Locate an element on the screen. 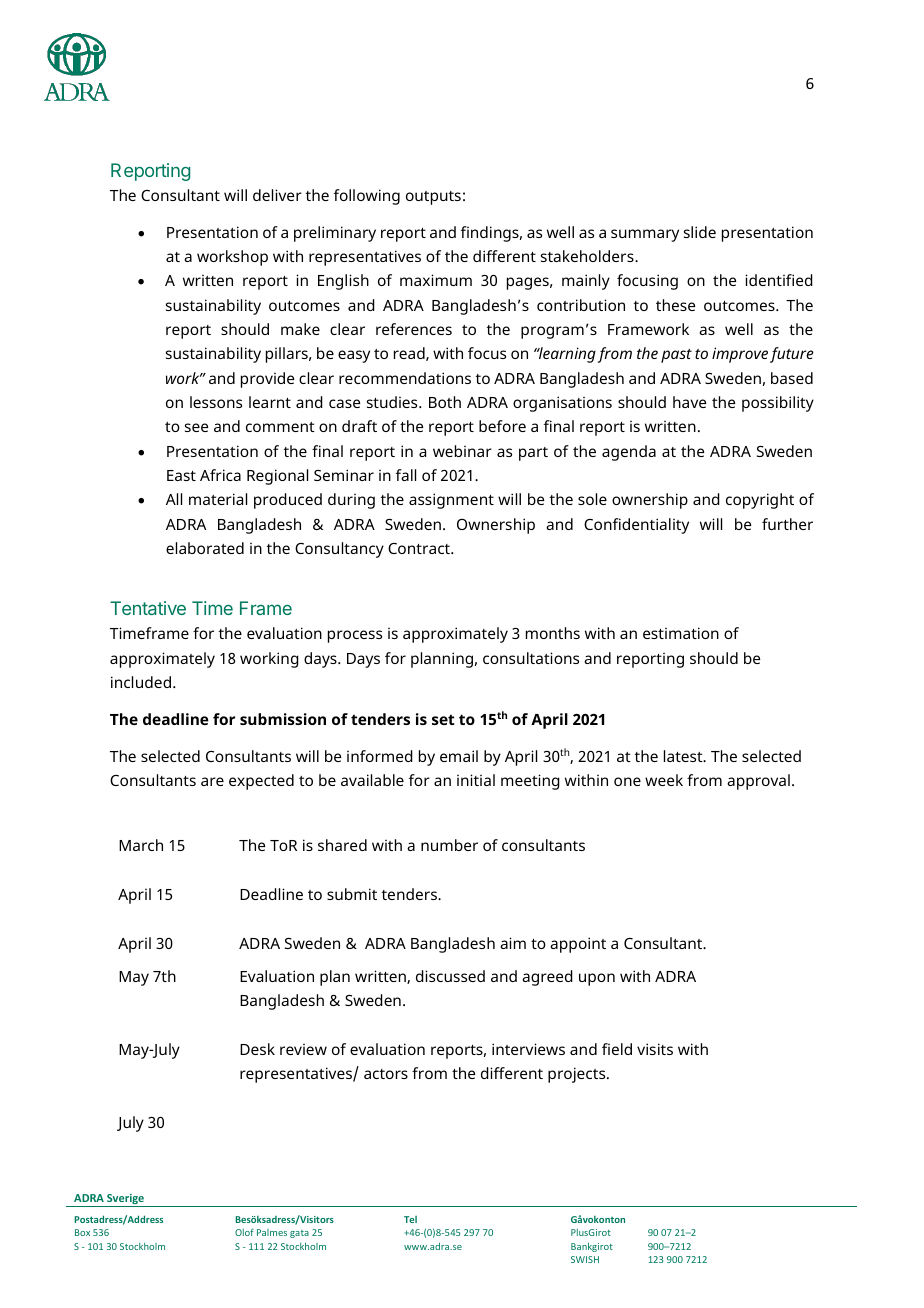 The height and width of the screenshot is (1308, 924). outputs is located at coordinates (433, 198).
